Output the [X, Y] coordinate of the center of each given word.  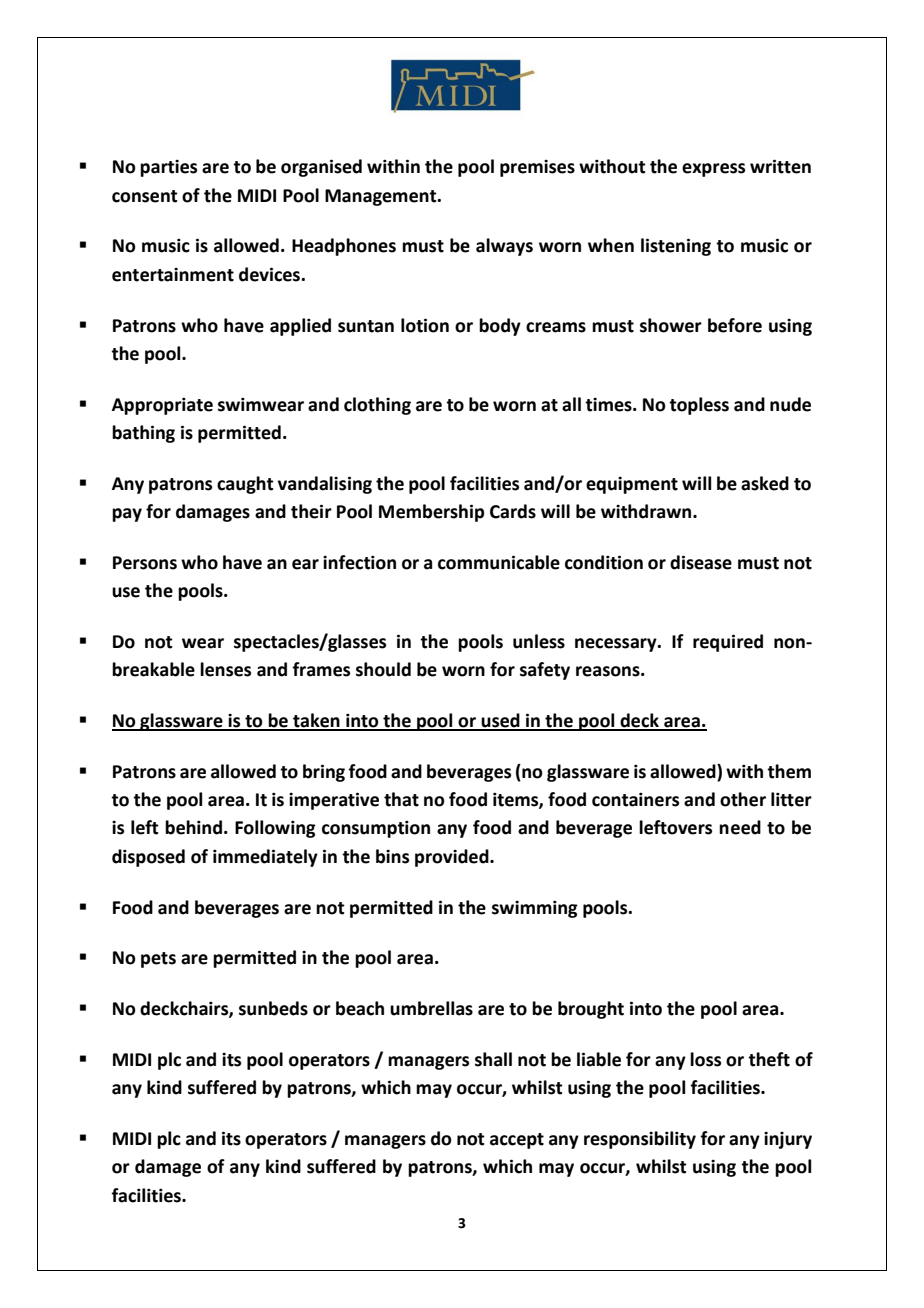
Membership [431, 513]
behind [193, 827]
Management [382, 197]
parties [168, 168]
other [743, 799]
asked [765, 483]
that [401, 799]
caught [245, 485]
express [713, 170]
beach [360, 1008]
